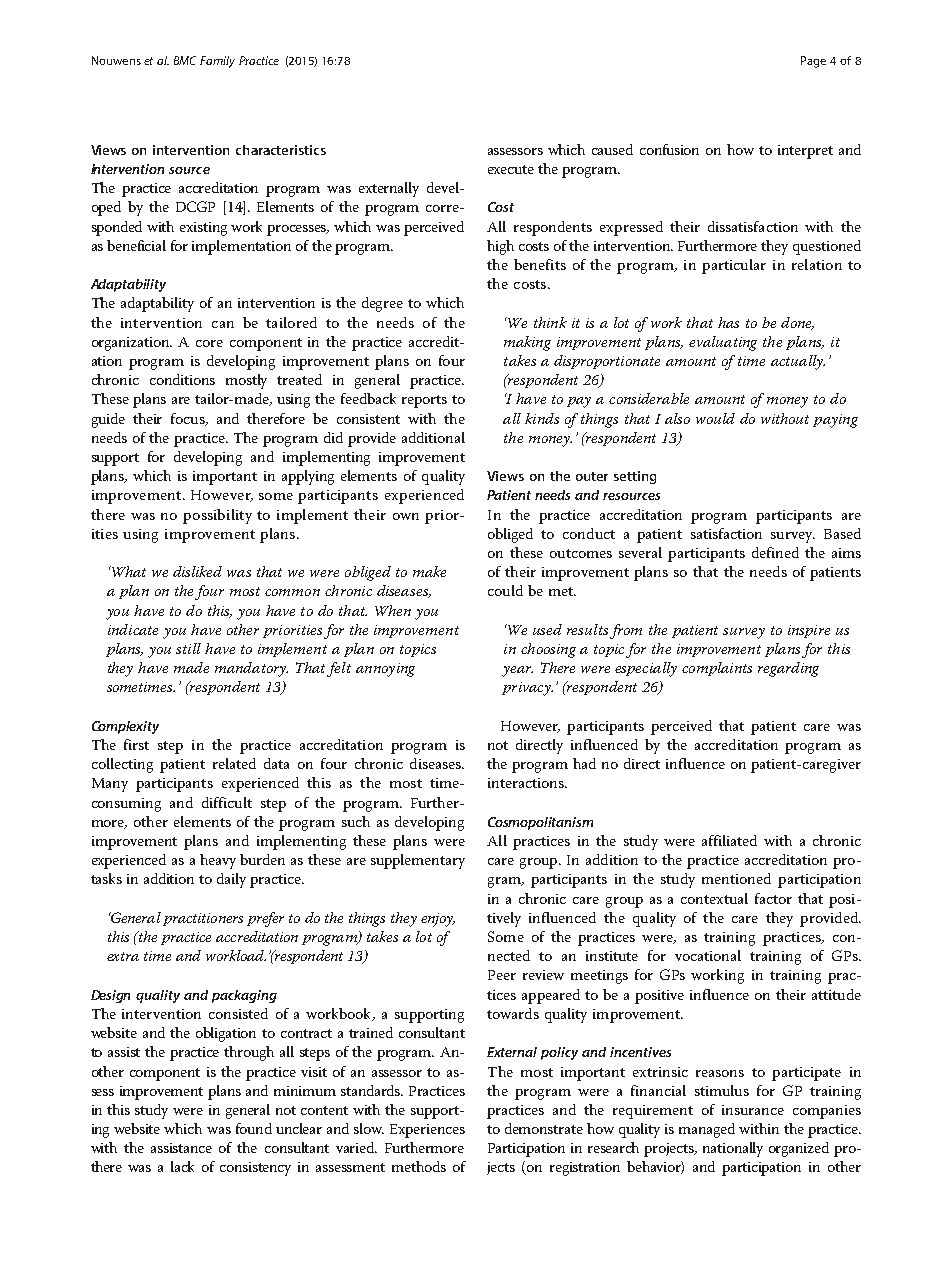  Describe the element at coordinates (182, 1166) in the screenshot. I see `lack` at that location.
